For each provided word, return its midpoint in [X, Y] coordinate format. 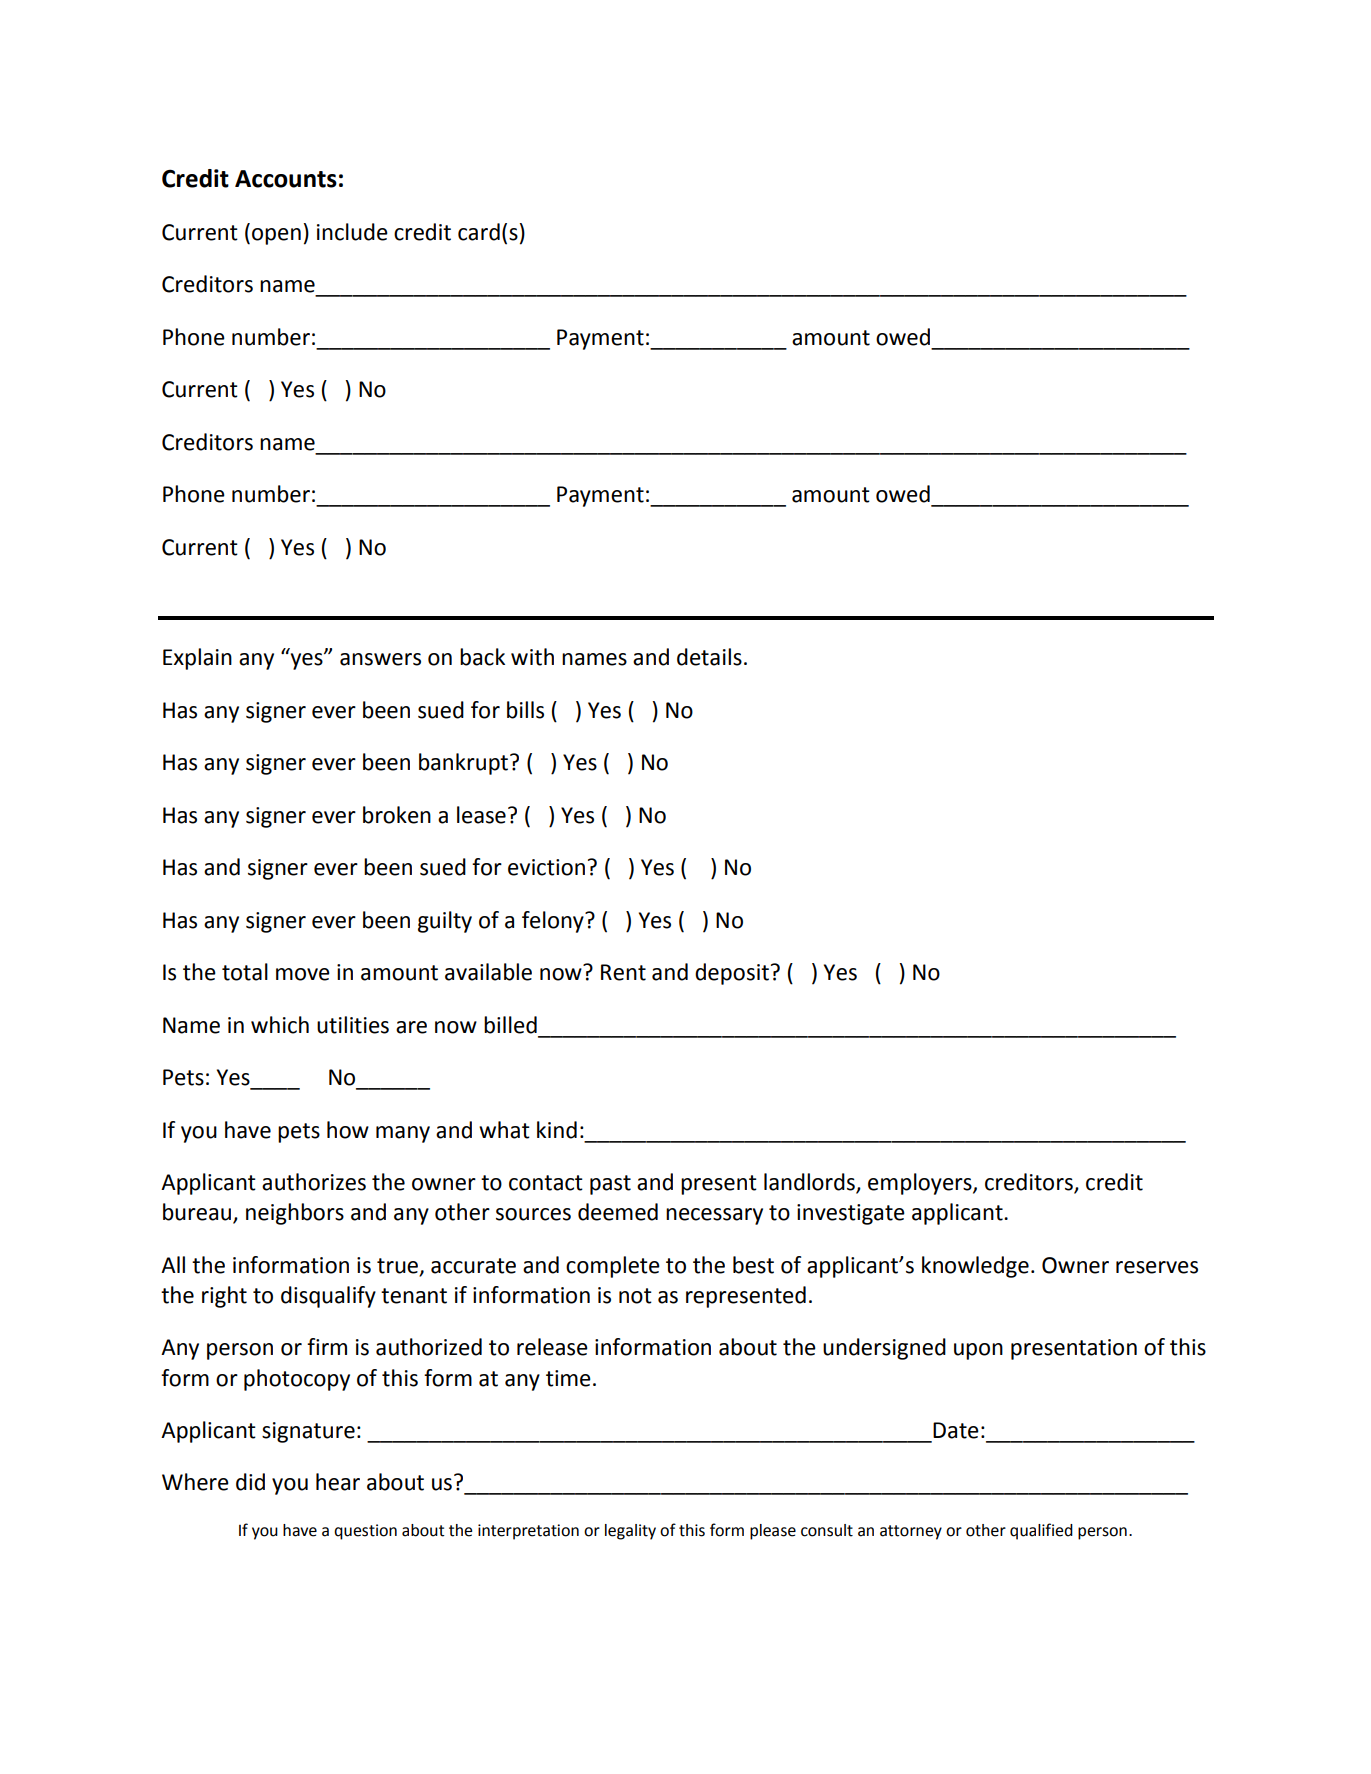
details [709, 657]
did [250, 1482]
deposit [732, 974]
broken [397, 815]
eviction [546, 867]
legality [630, 1532]
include [352, 232]
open [276, 236]
